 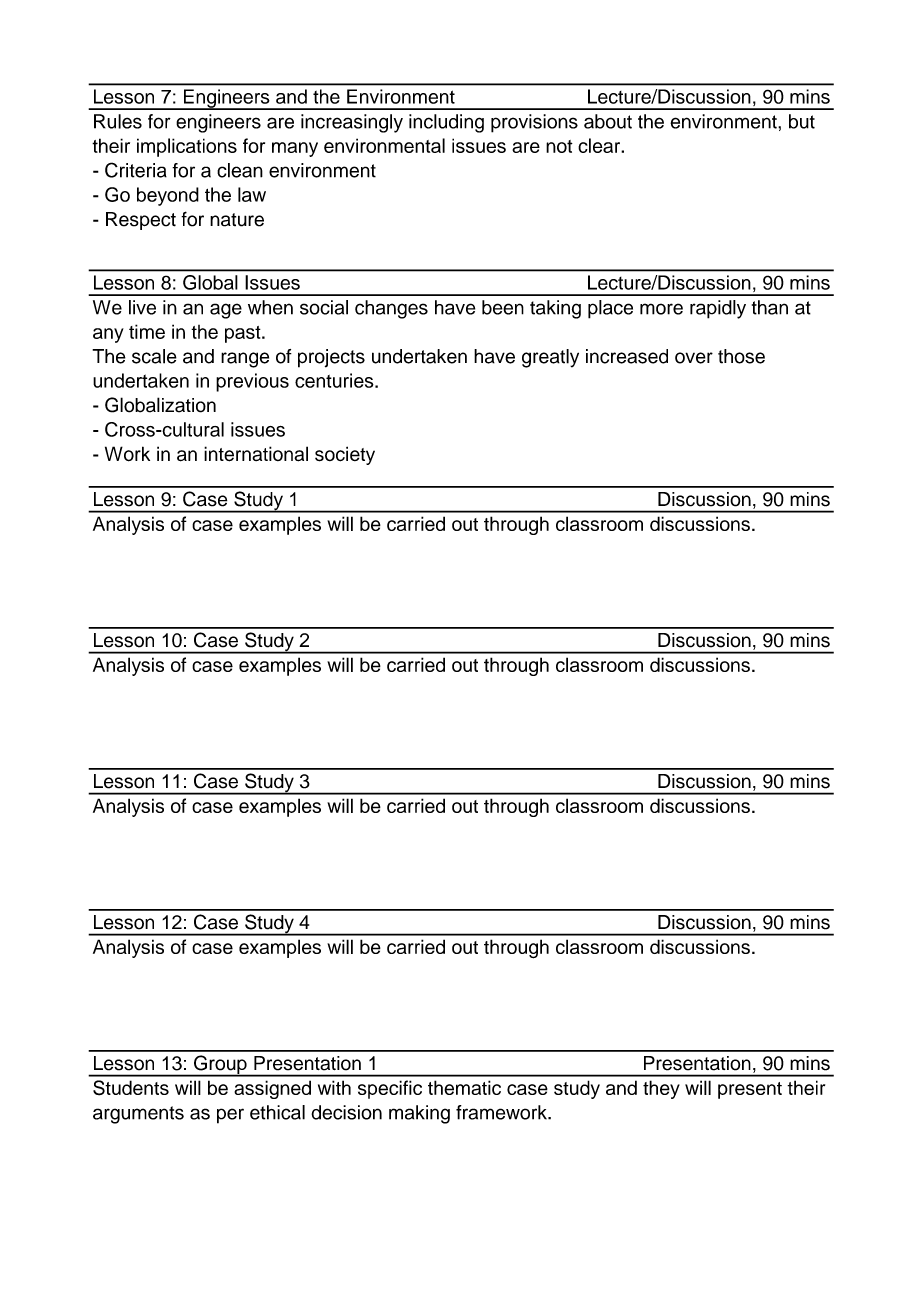 What do you see at coordinates (220, 1066) in the screenshot?
I see `Group` at bounding box center [220, 1066].
